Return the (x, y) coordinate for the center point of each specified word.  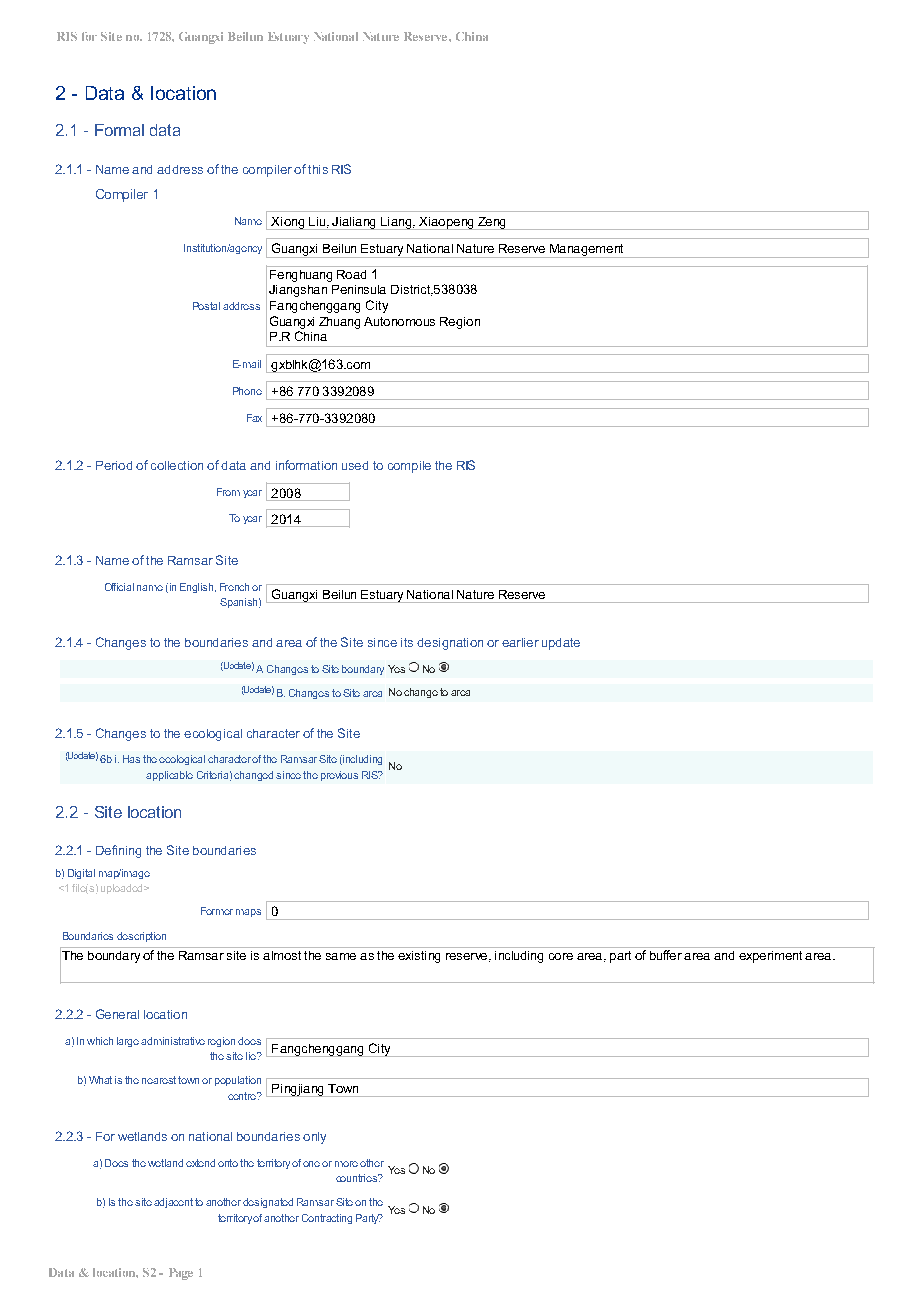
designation (450, 644)
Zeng (492, 223)
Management (586, 251)
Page (181, 1274)
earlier (520, 642)
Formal (119, 130)
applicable (169, 776)
